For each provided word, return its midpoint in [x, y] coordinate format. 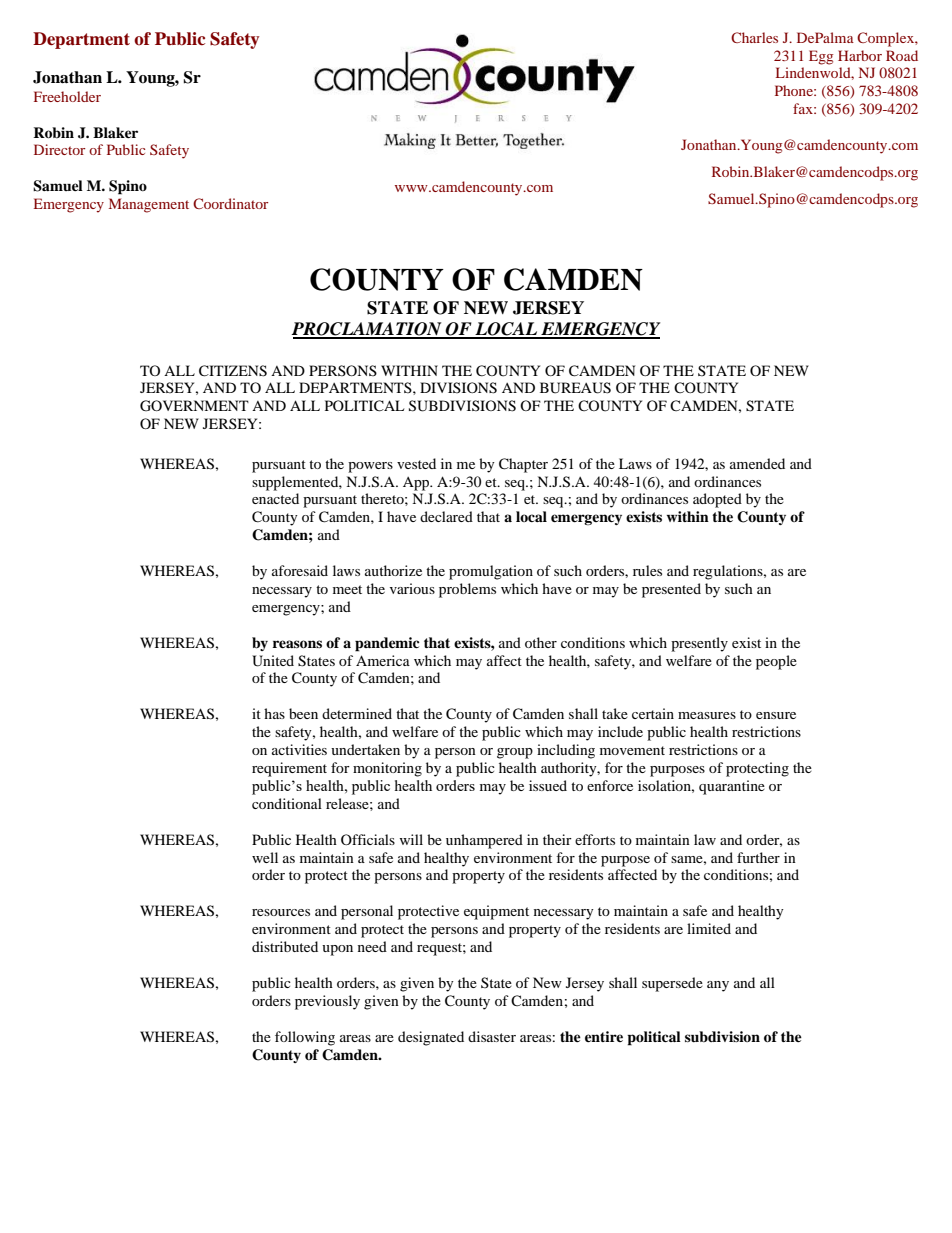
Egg [821, 57]
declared [446, 516]
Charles [754, 37]
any [718, 986]
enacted [275, 498]
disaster [492, 1036]
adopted [717, 500]
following [305, 1038]
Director [59, 149]
